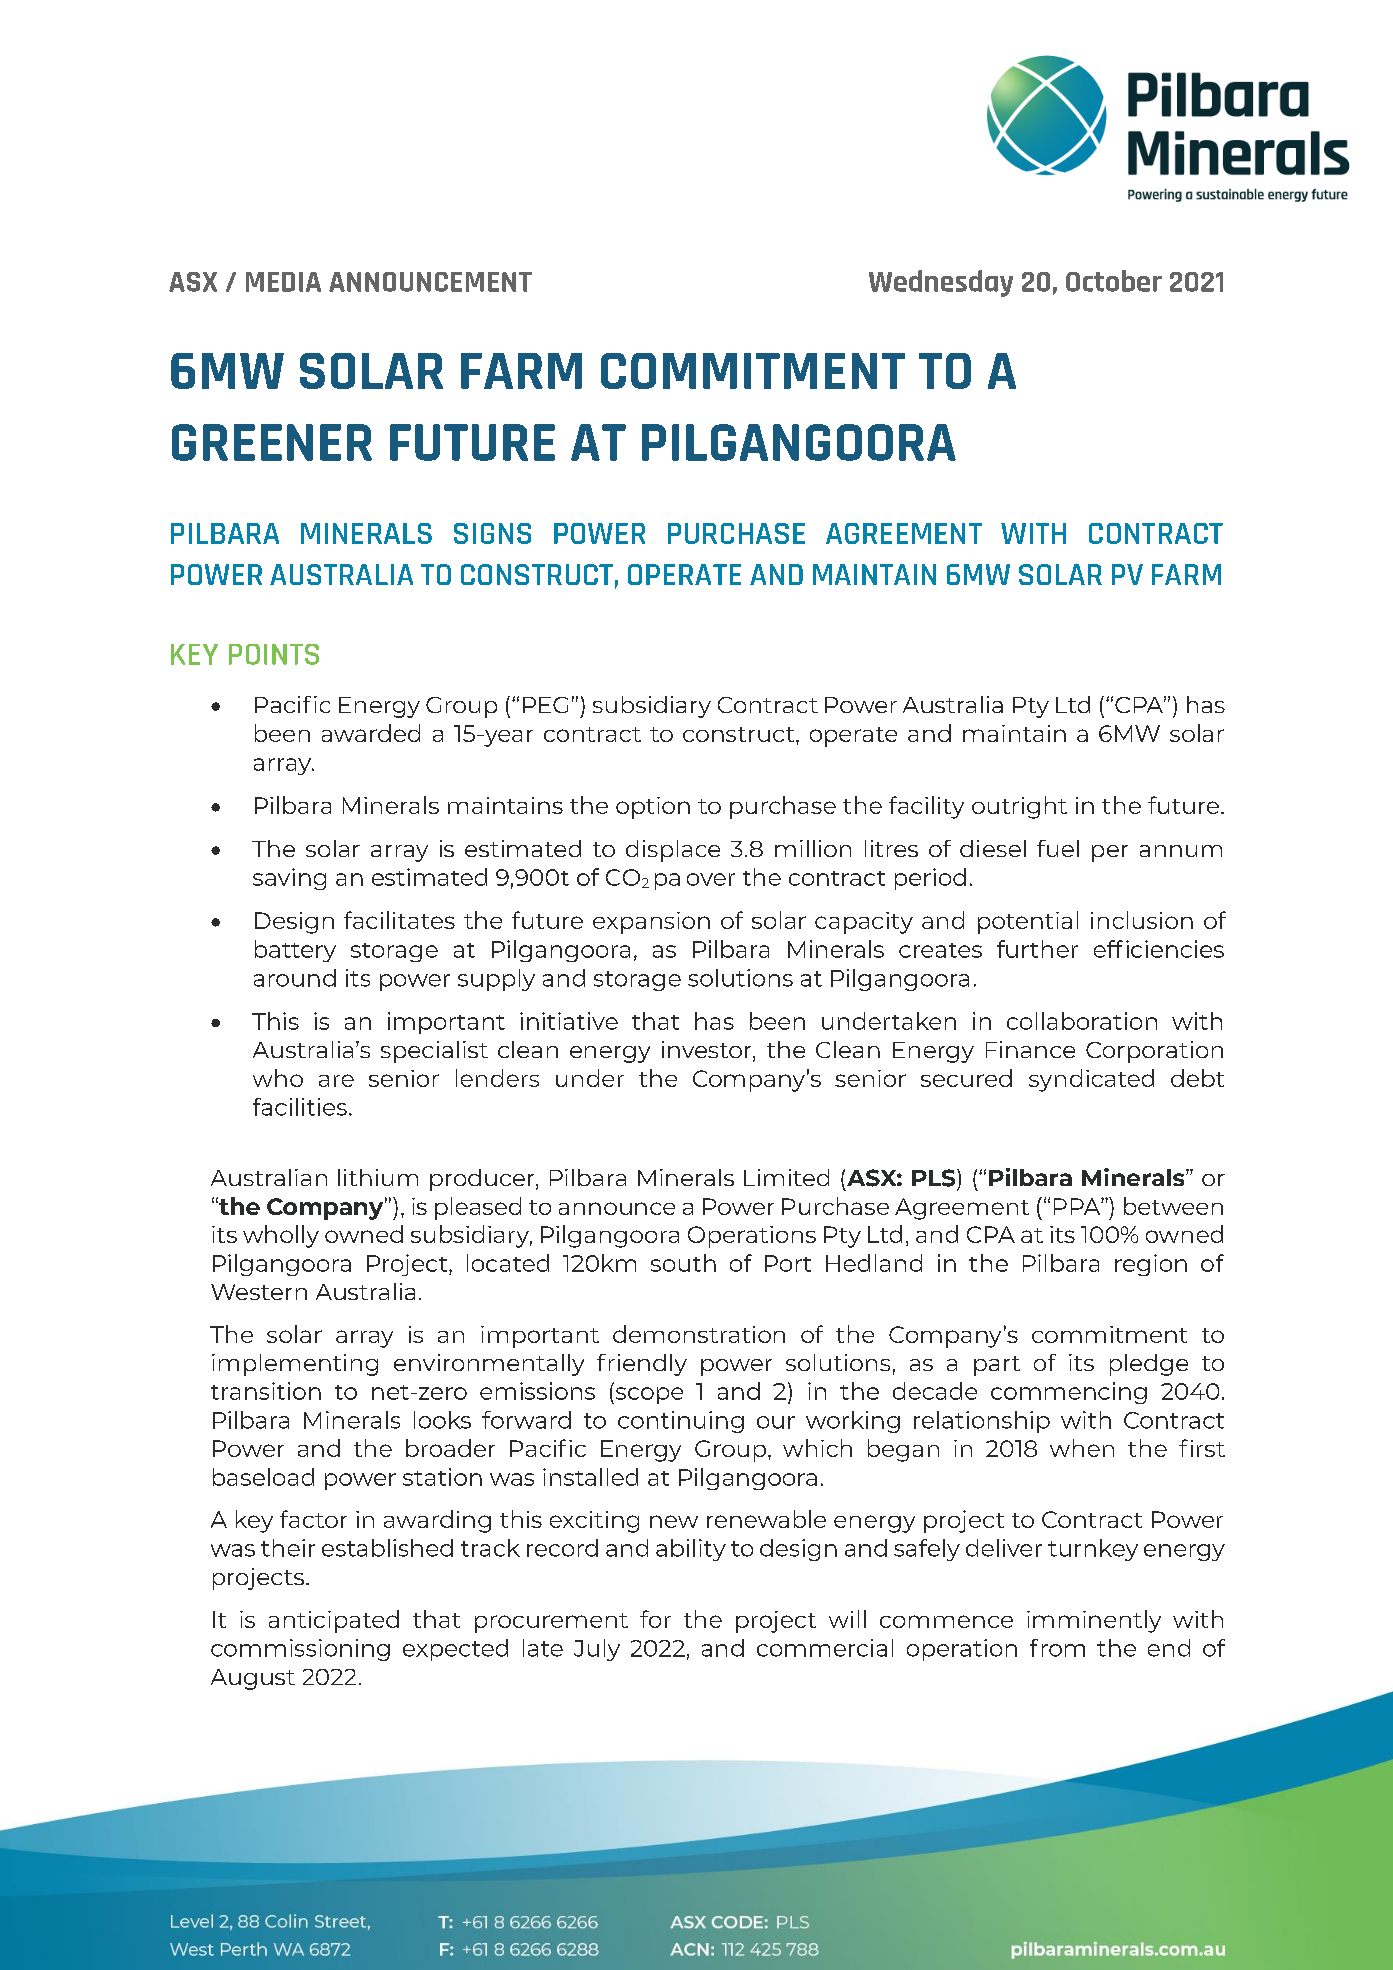 This screenshot has width=1393, height=1970. What do you see at coordinates (708, 1051) in the screenshot?
I see `investor` at bounding box center [708, 1051].
